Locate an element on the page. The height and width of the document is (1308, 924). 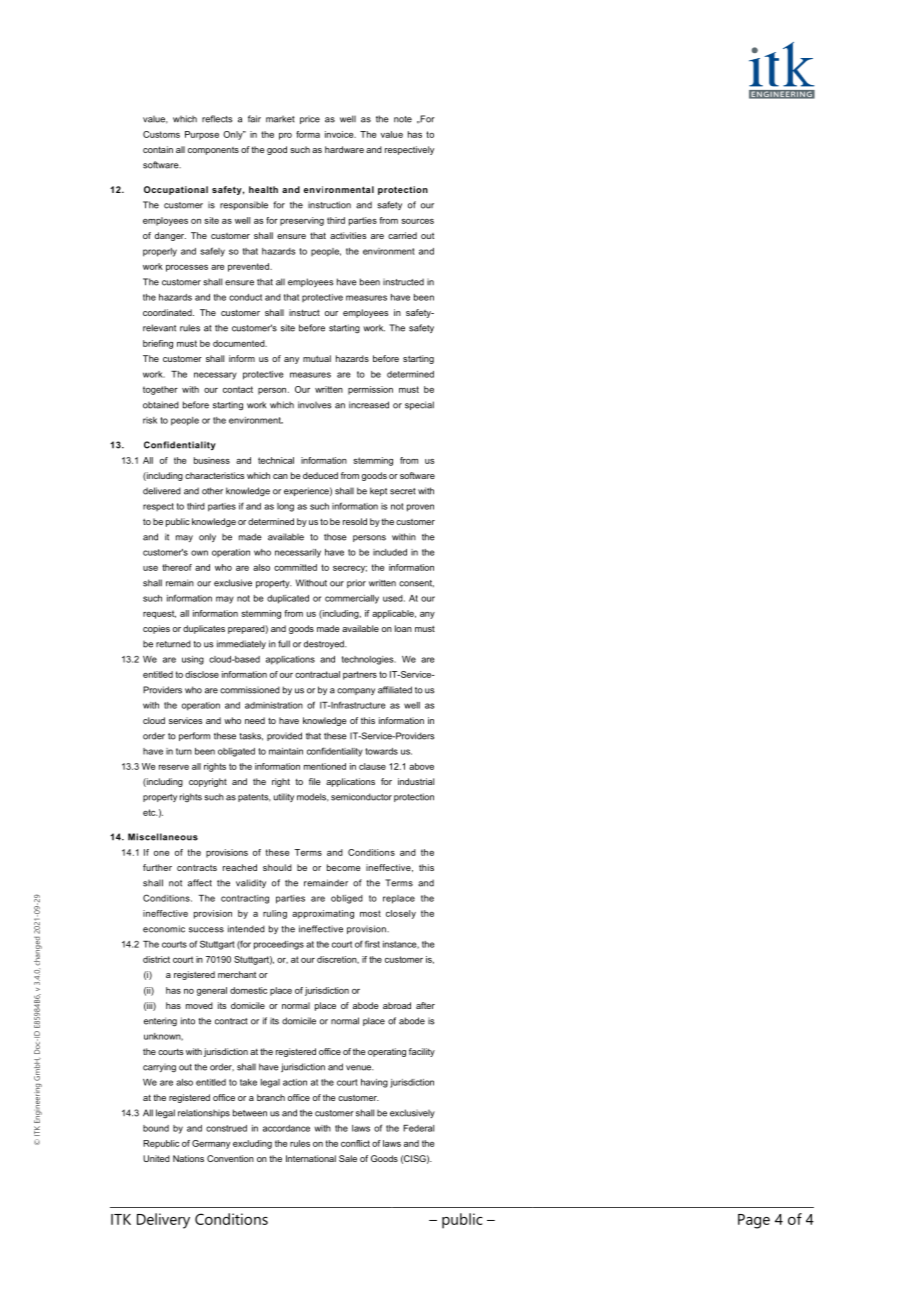
note is located at coordinates (403, 119).
